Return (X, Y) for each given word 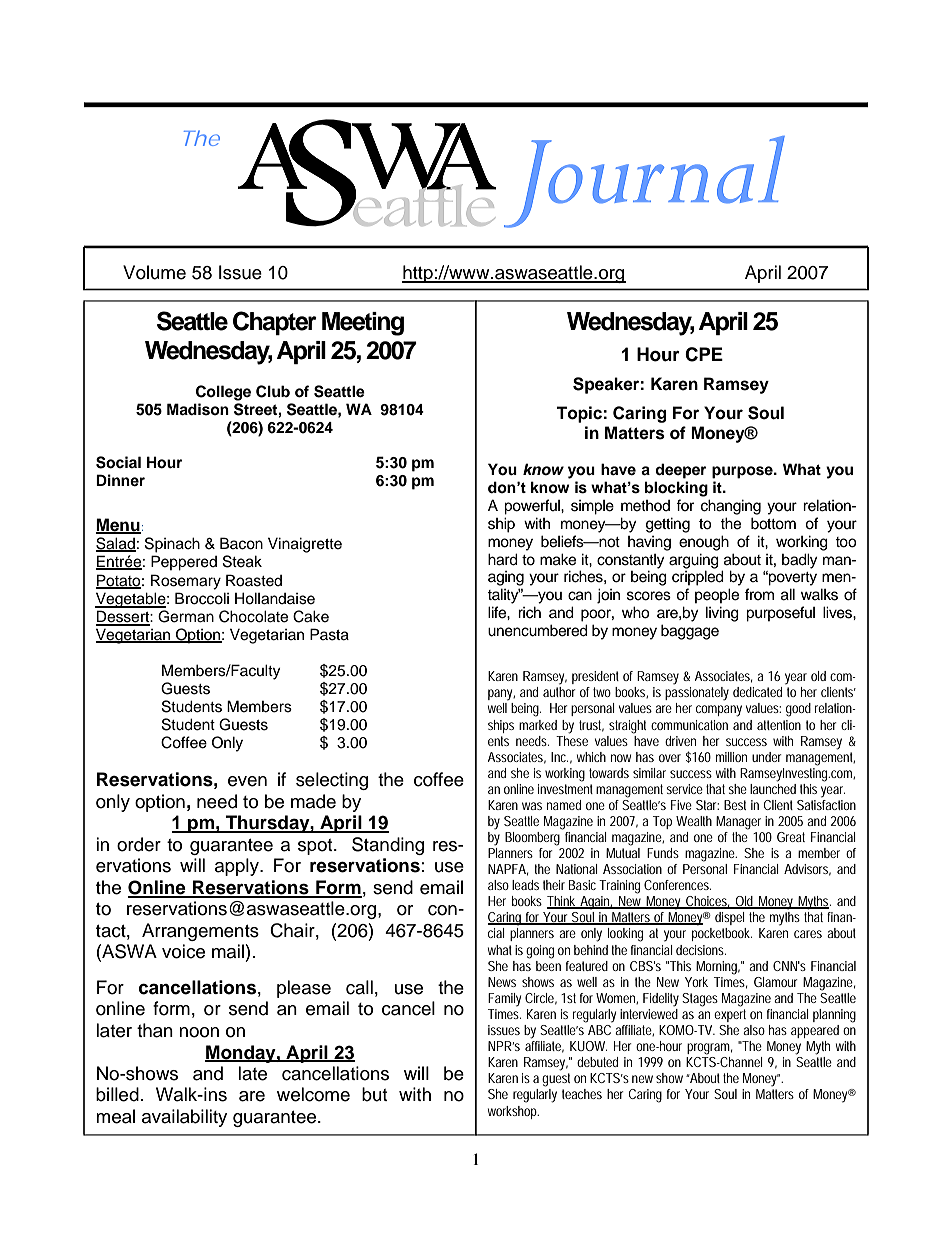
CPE (704, 354)
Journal (644, 182)
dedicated (757, 692)
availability (184, 1118)
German (186, 616)
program (709, 1049)
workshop (513, 1112)
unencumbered (538, 630)
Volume (154, 272)
